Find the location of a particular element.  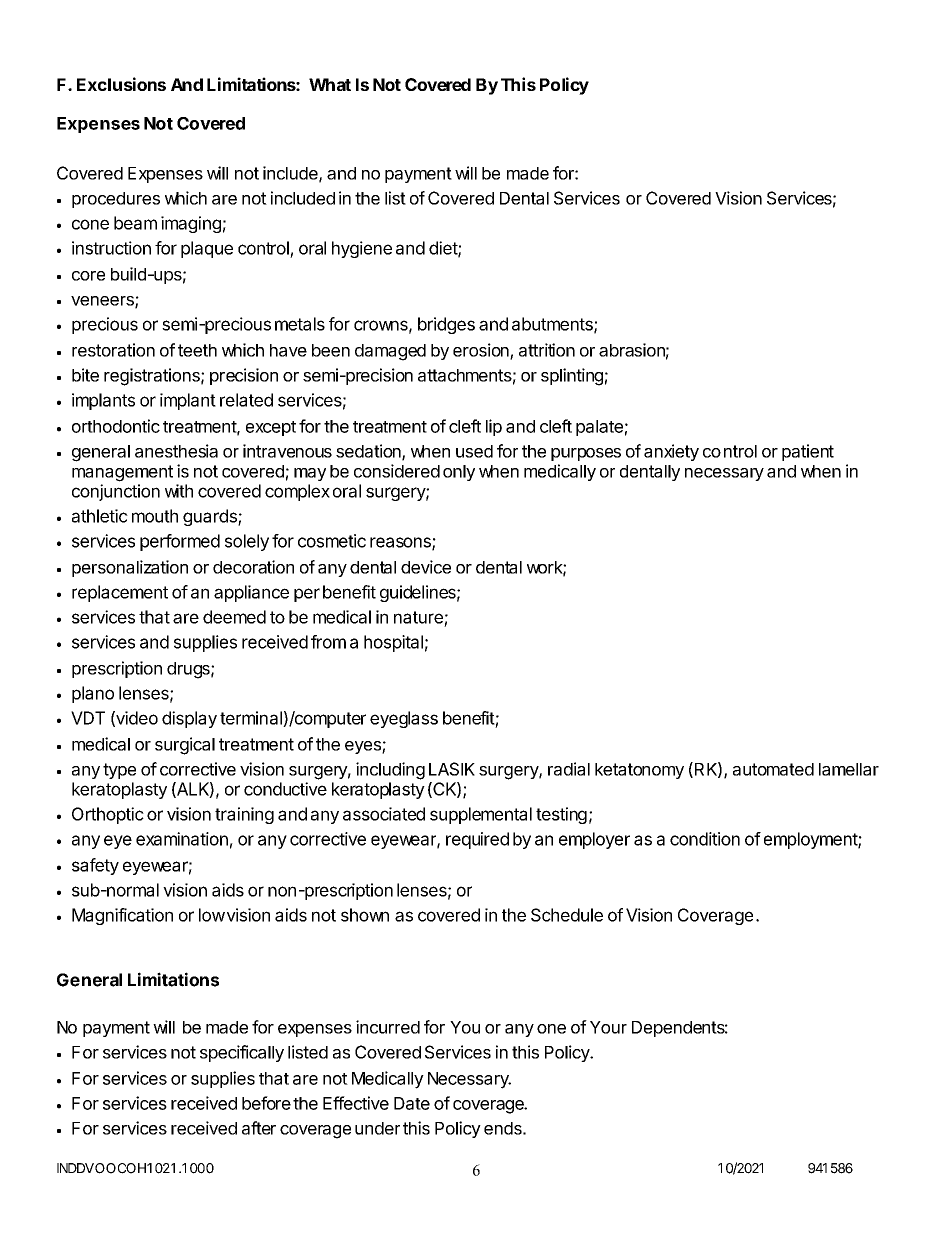

LASIK is located at coordinates (452, 769).
